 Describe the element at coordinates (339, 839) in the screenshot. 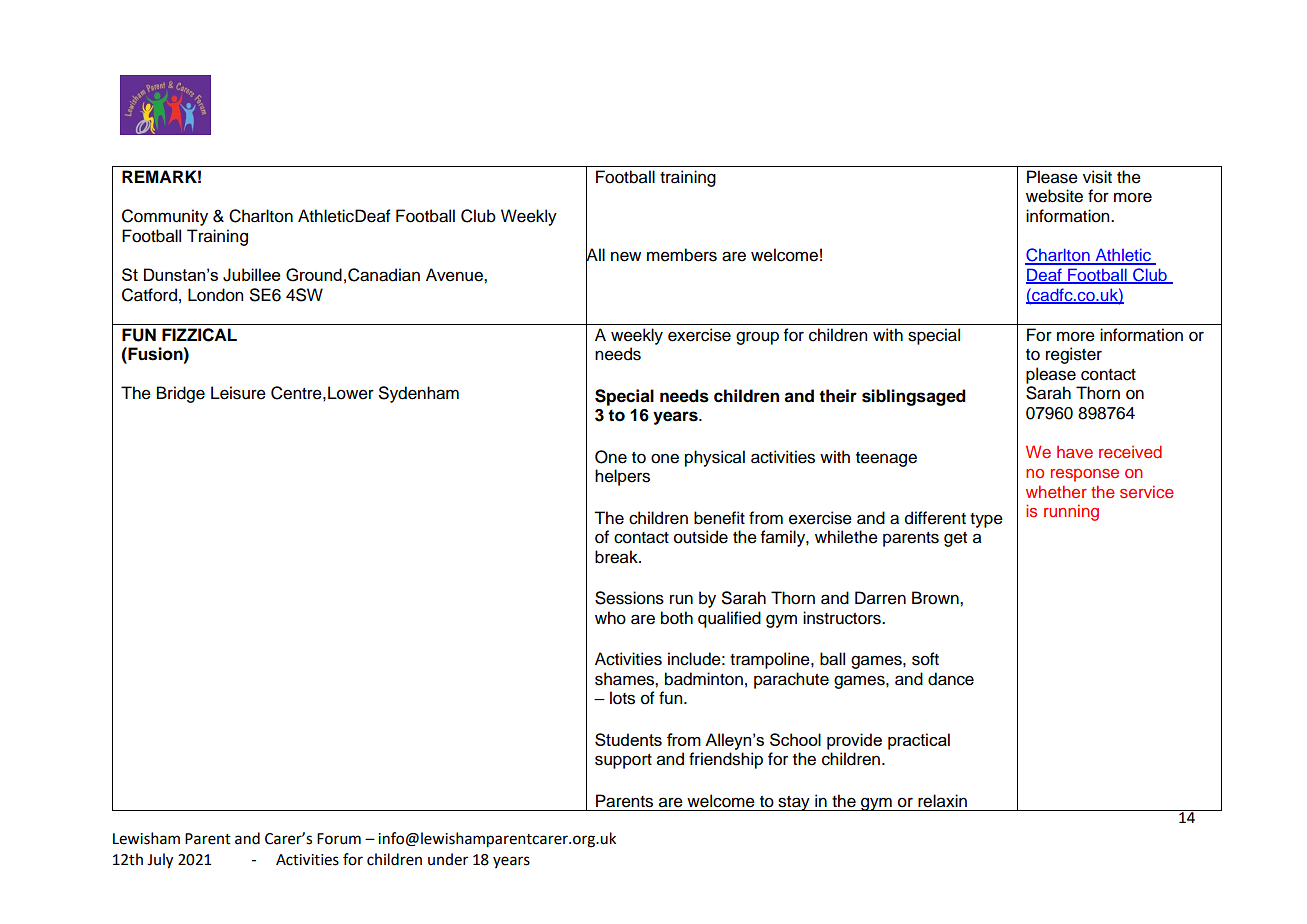

I see `Forum` at that location.
